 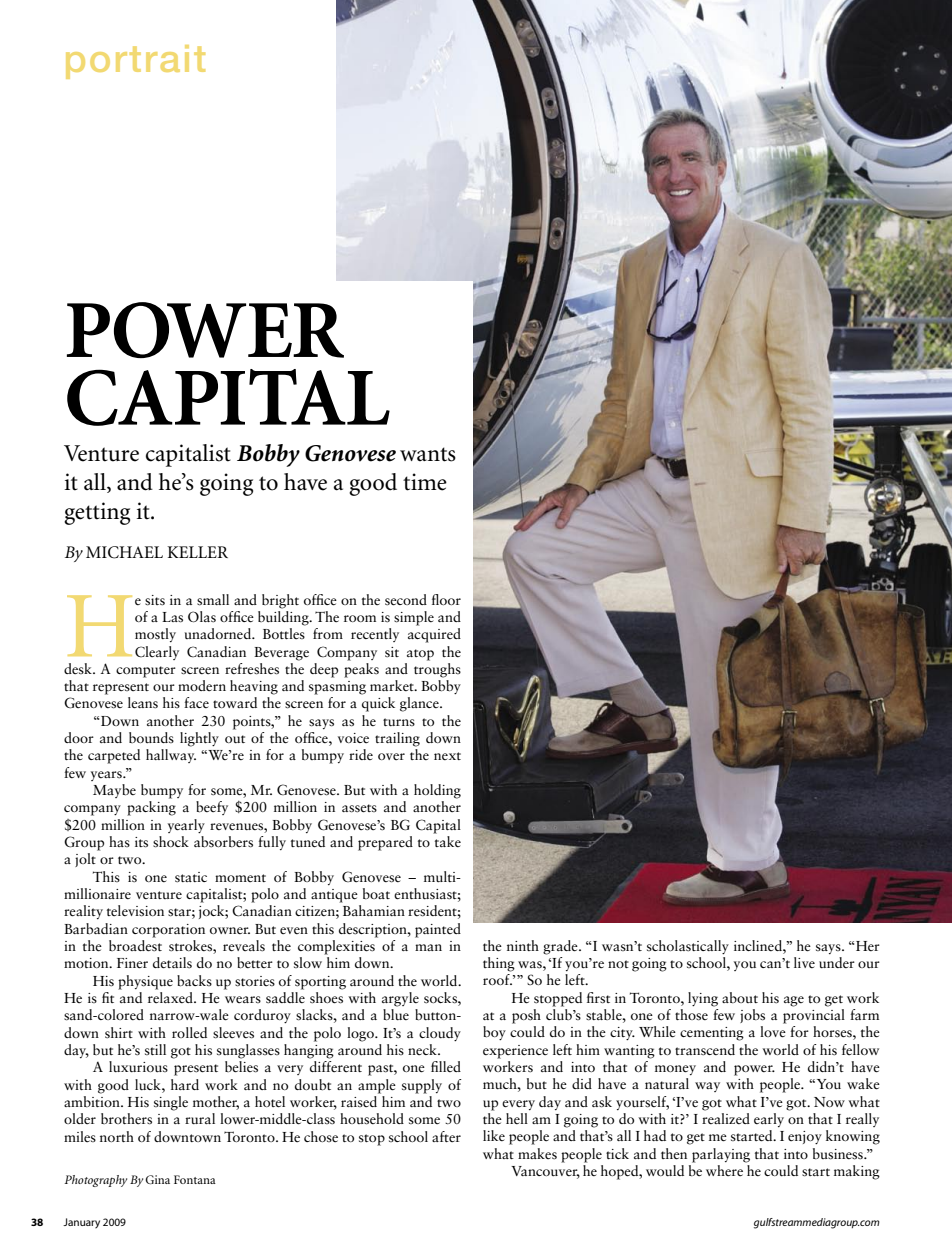 I want to click on troughs, so click(x=437, y=669).
